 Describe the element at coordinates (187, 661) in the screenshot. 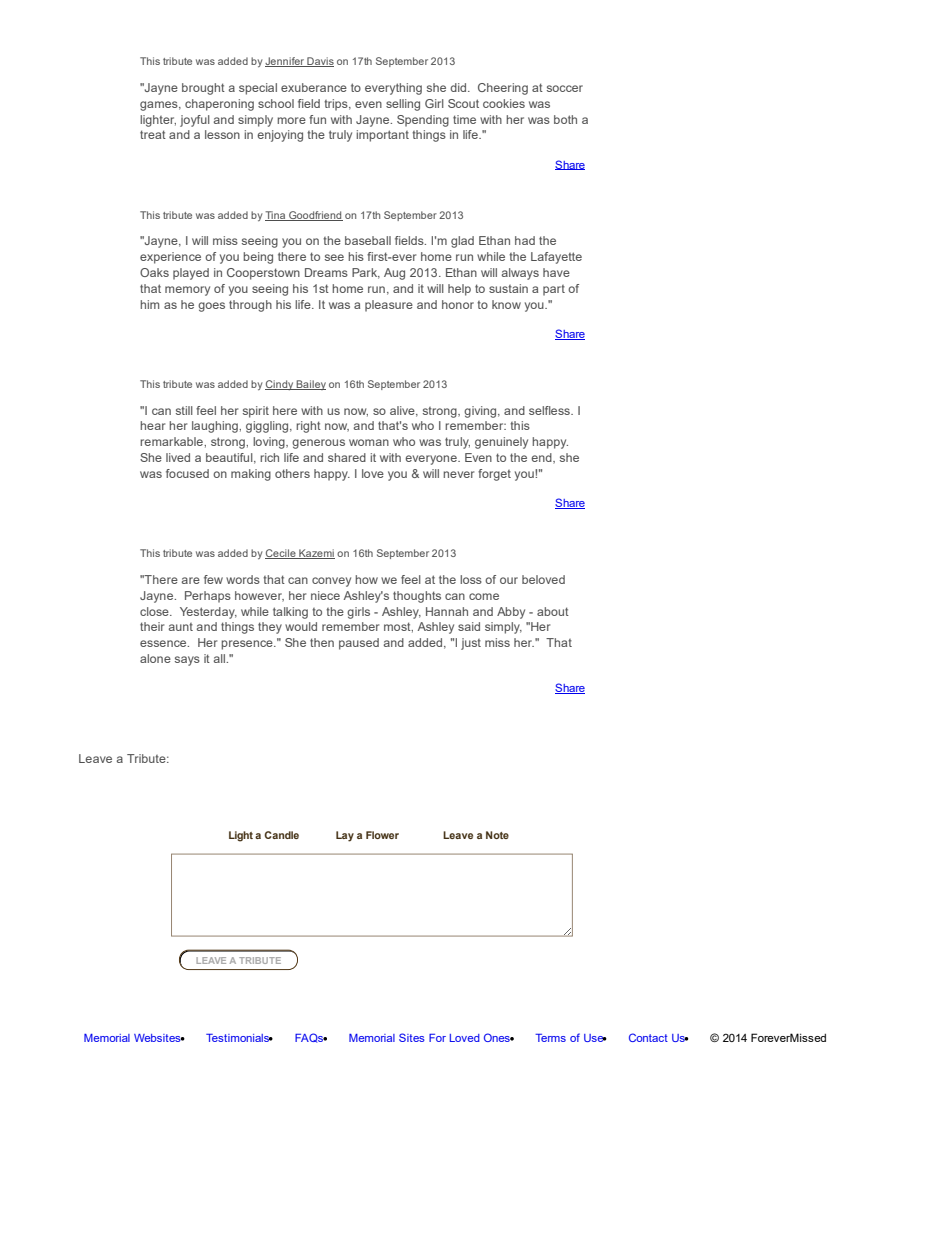

I see `says` at that location.
